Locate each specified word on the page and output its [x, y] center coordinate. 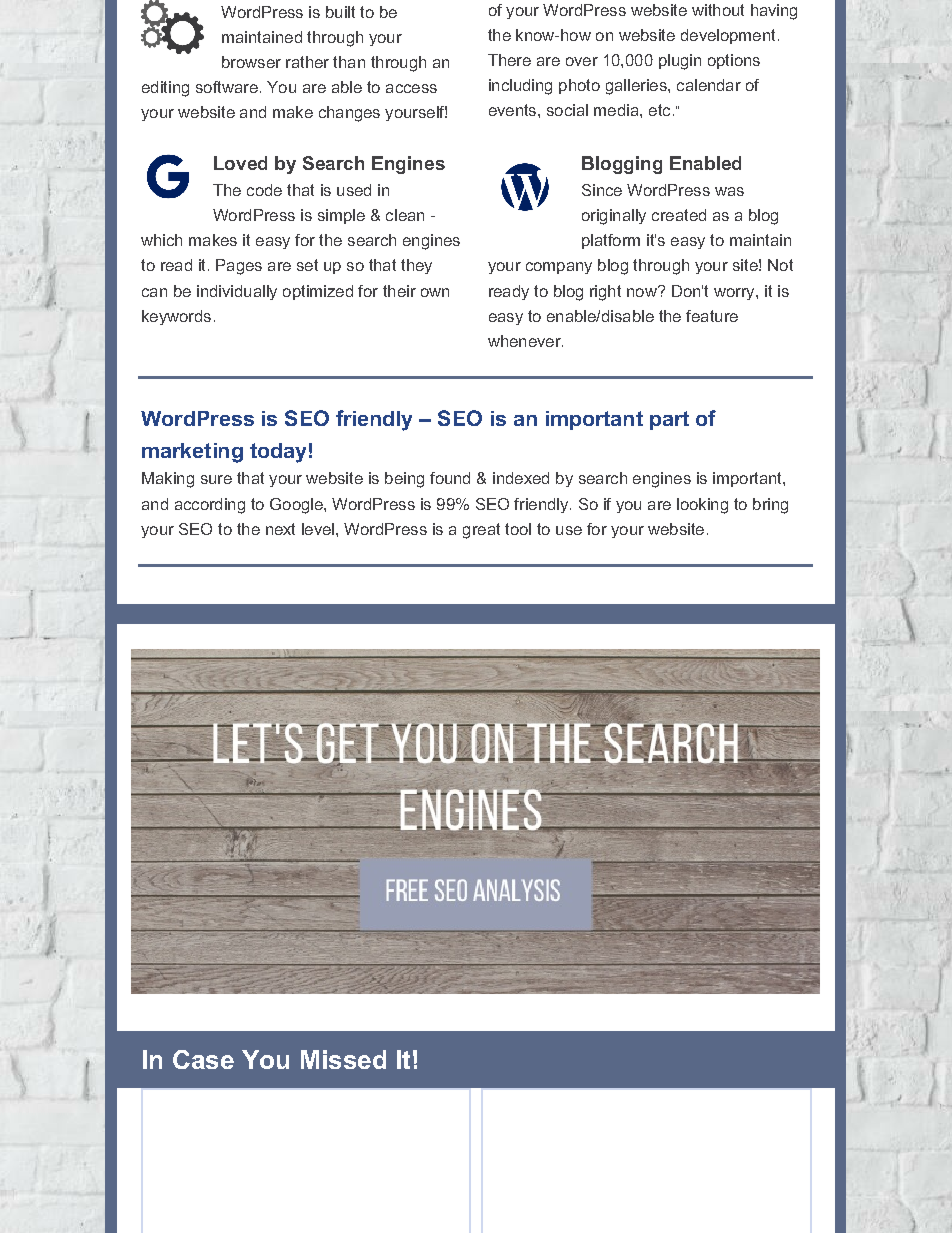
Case [203, 1059]
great [481, 531]
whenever [525, 341]
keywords [176, 317]
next [280, 529]
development [728, 36]
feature [712, 316]
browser [251, 62]
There [509, 60]
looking [702, 506]
